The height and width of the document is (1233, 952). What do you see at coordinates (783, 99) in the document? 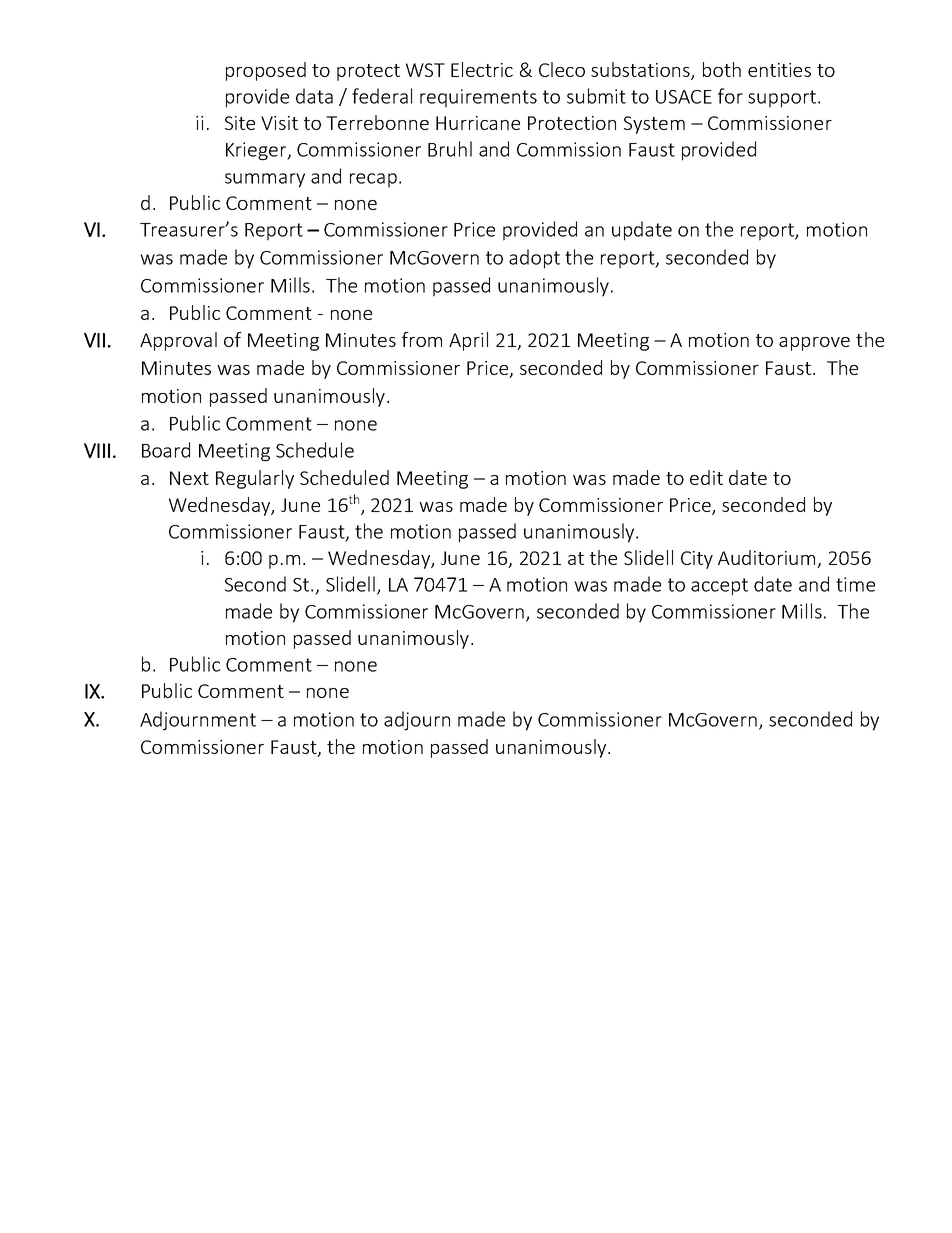
I see `support` at bounding box center [783, 99].
